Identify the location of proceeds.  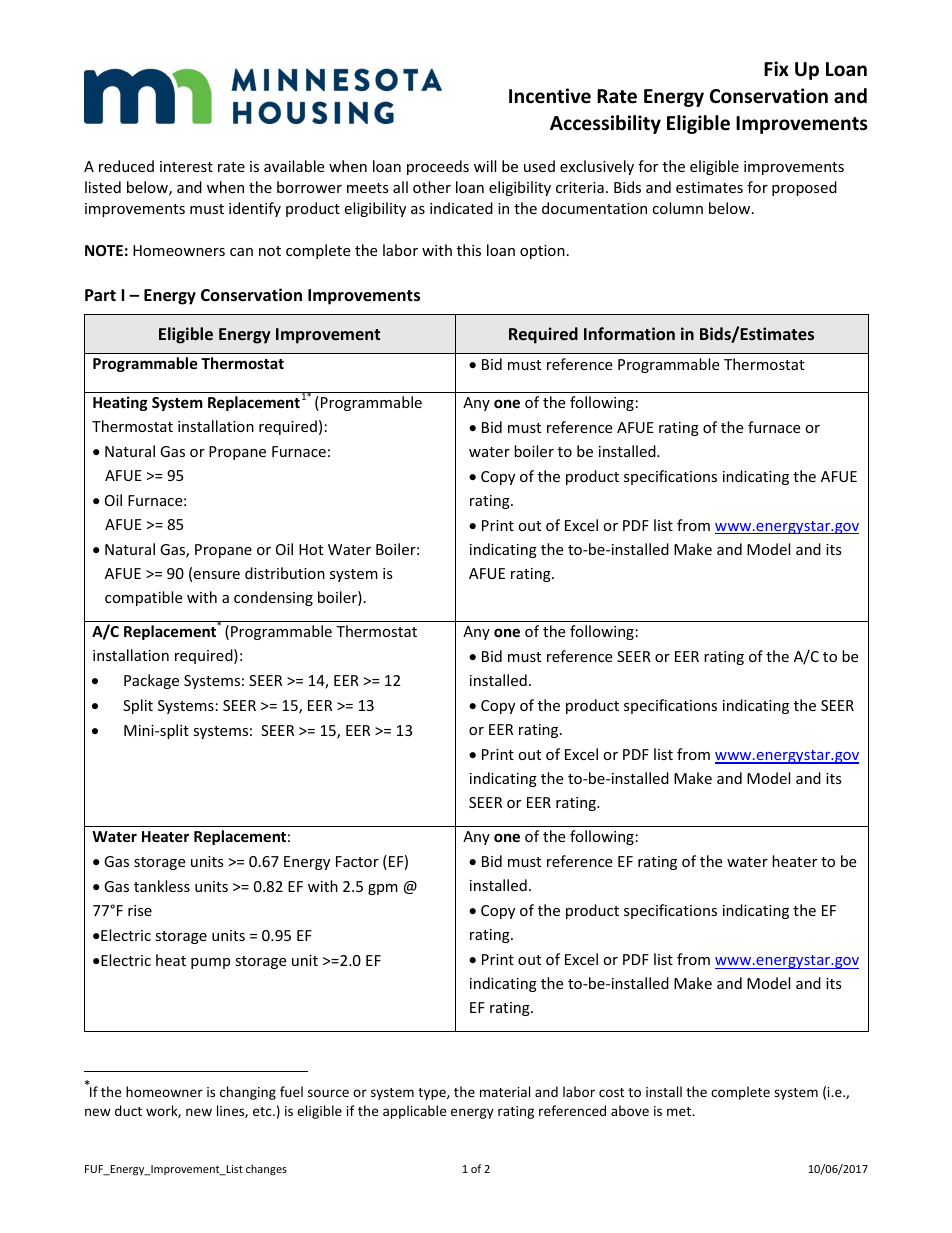
(438, 167).
